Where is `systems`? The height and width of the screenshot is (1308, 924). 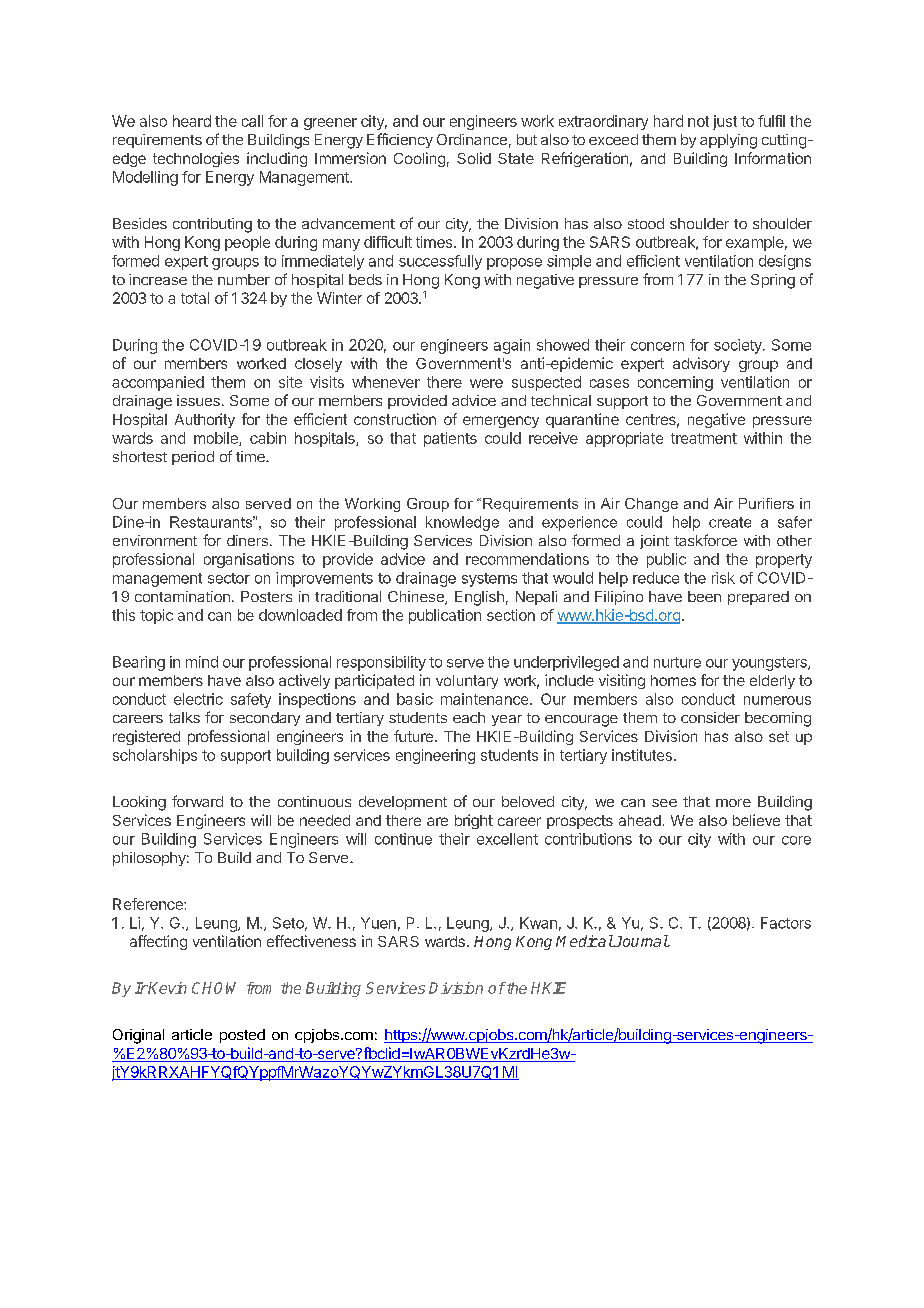 systems is located at coordinates (489, 580).
